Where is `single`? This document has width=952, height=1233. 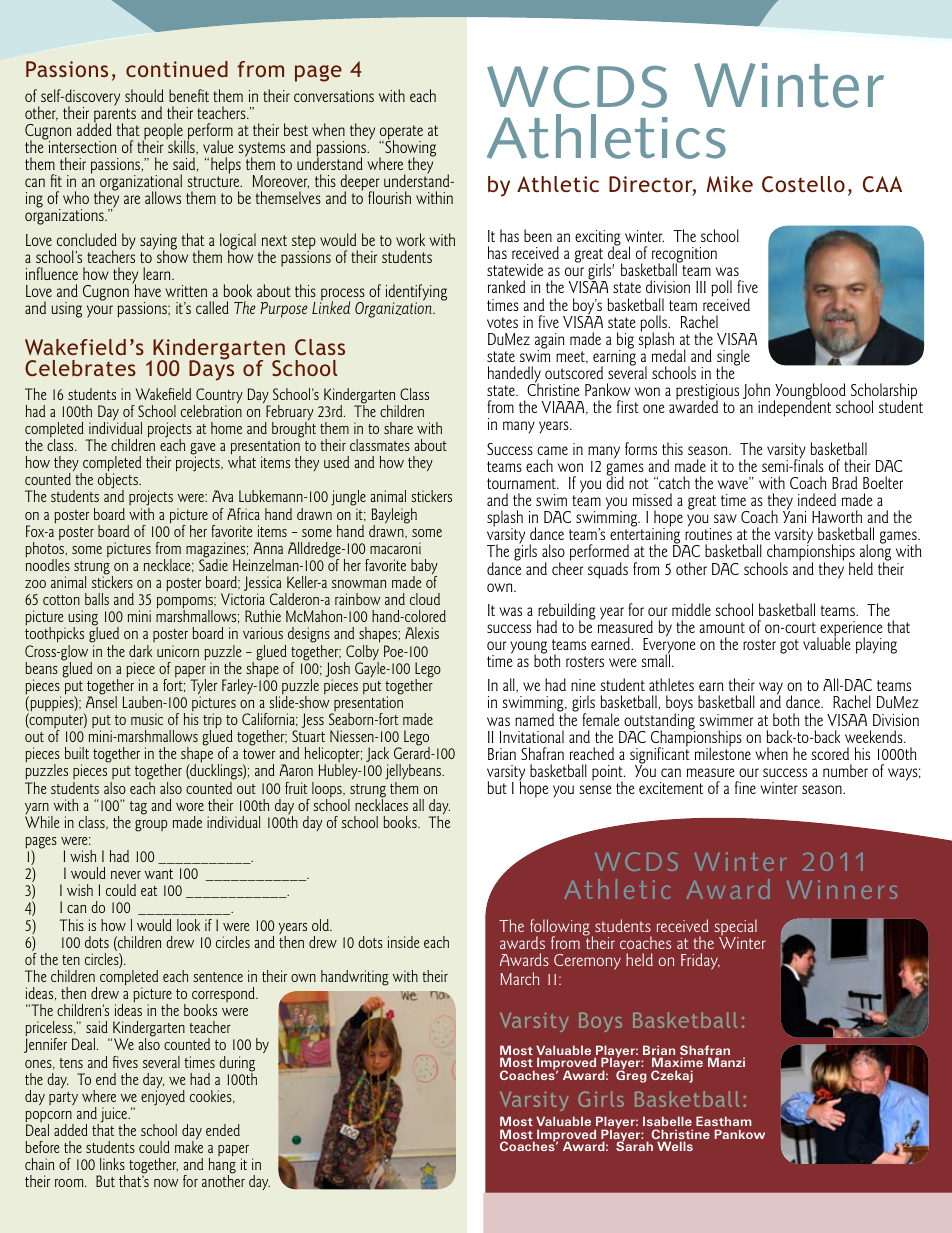
single is located at coordinates (733, 358).
